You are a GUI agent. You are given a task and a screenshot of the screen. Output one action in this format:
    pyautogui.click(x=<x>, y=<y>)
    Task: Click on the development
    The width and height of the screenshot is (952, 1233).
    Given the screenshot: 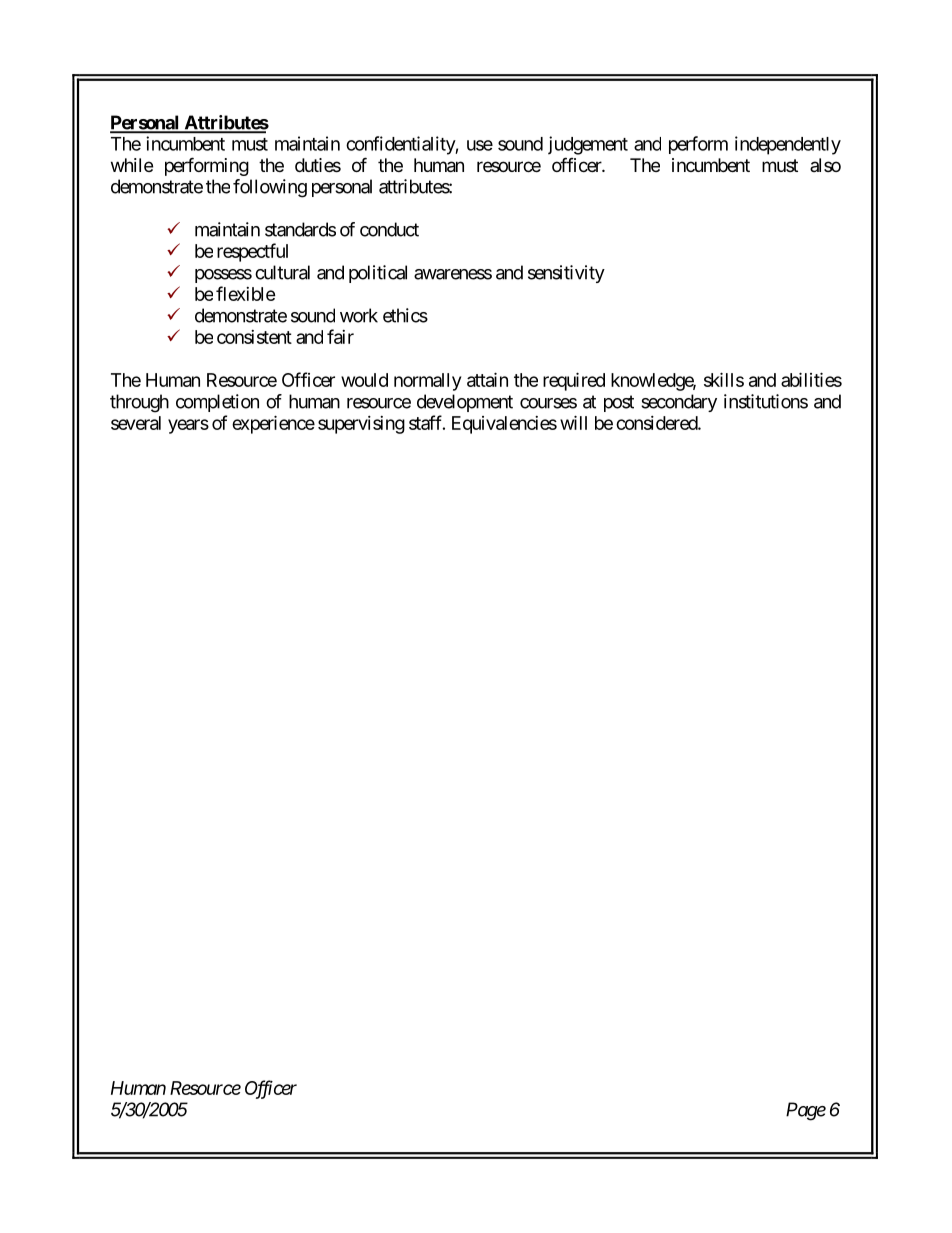 What is the action you would take?
    pyautogui.click(x=465, y=403)
